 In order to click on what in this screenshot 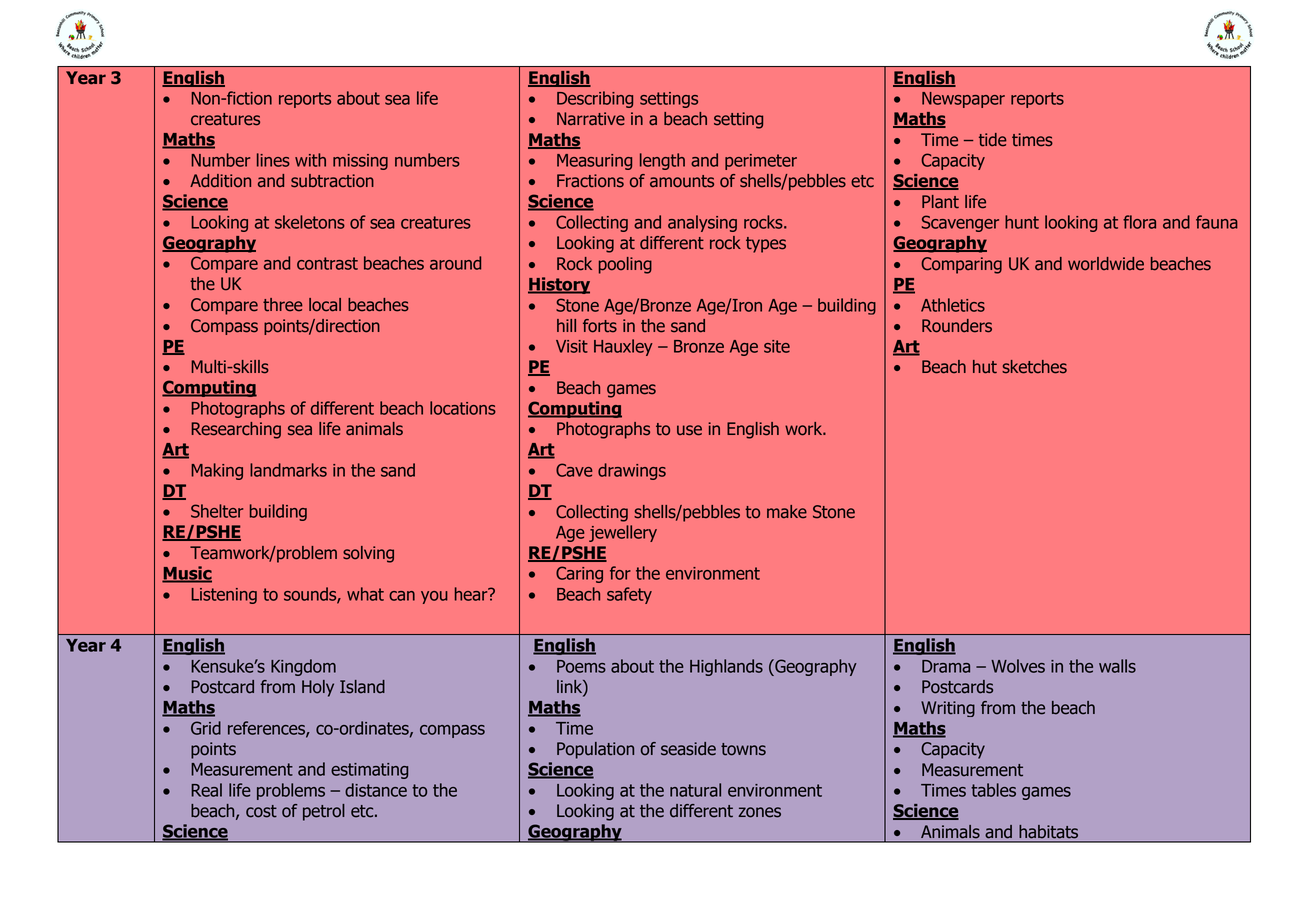, I will do `click(365, 594)`.
